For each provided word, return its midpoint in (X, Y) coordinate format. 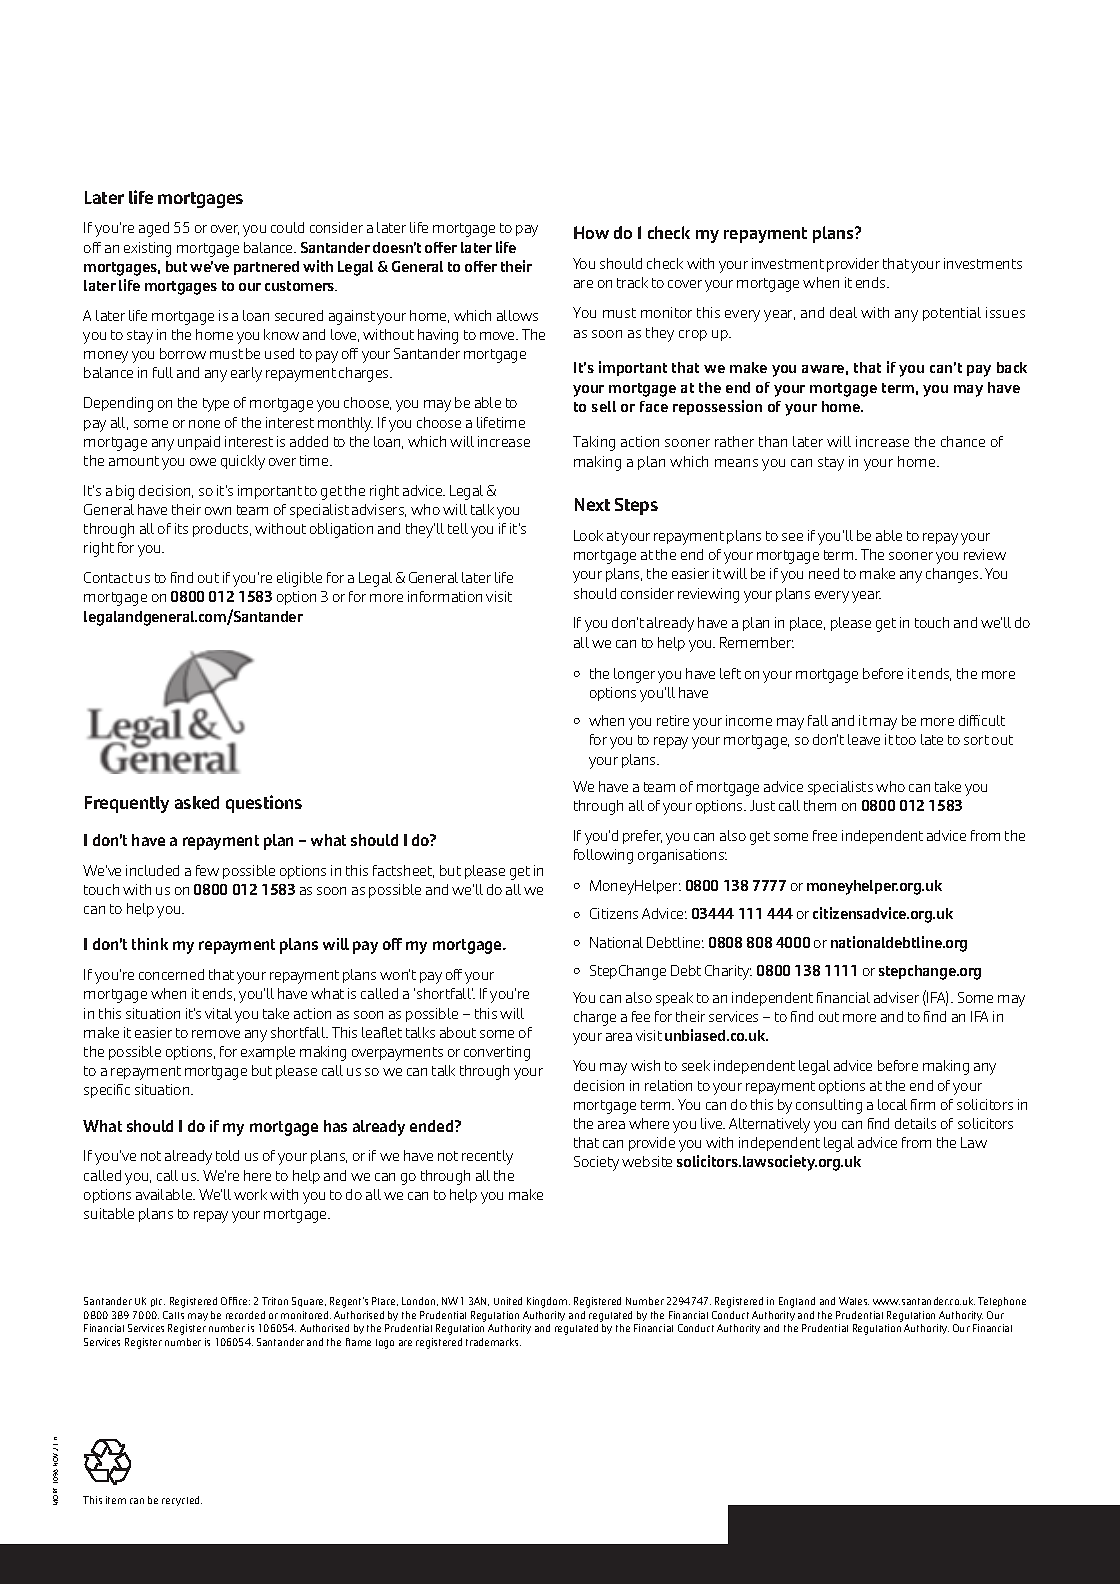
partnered (266, 268)
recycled (182, 1501)
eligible (299, 579)
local (892, 1104)
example (268, 1053)
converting (497, 1053)
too (906, 740)
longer (634, 675)
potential (952, 314)
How (591, 232)
